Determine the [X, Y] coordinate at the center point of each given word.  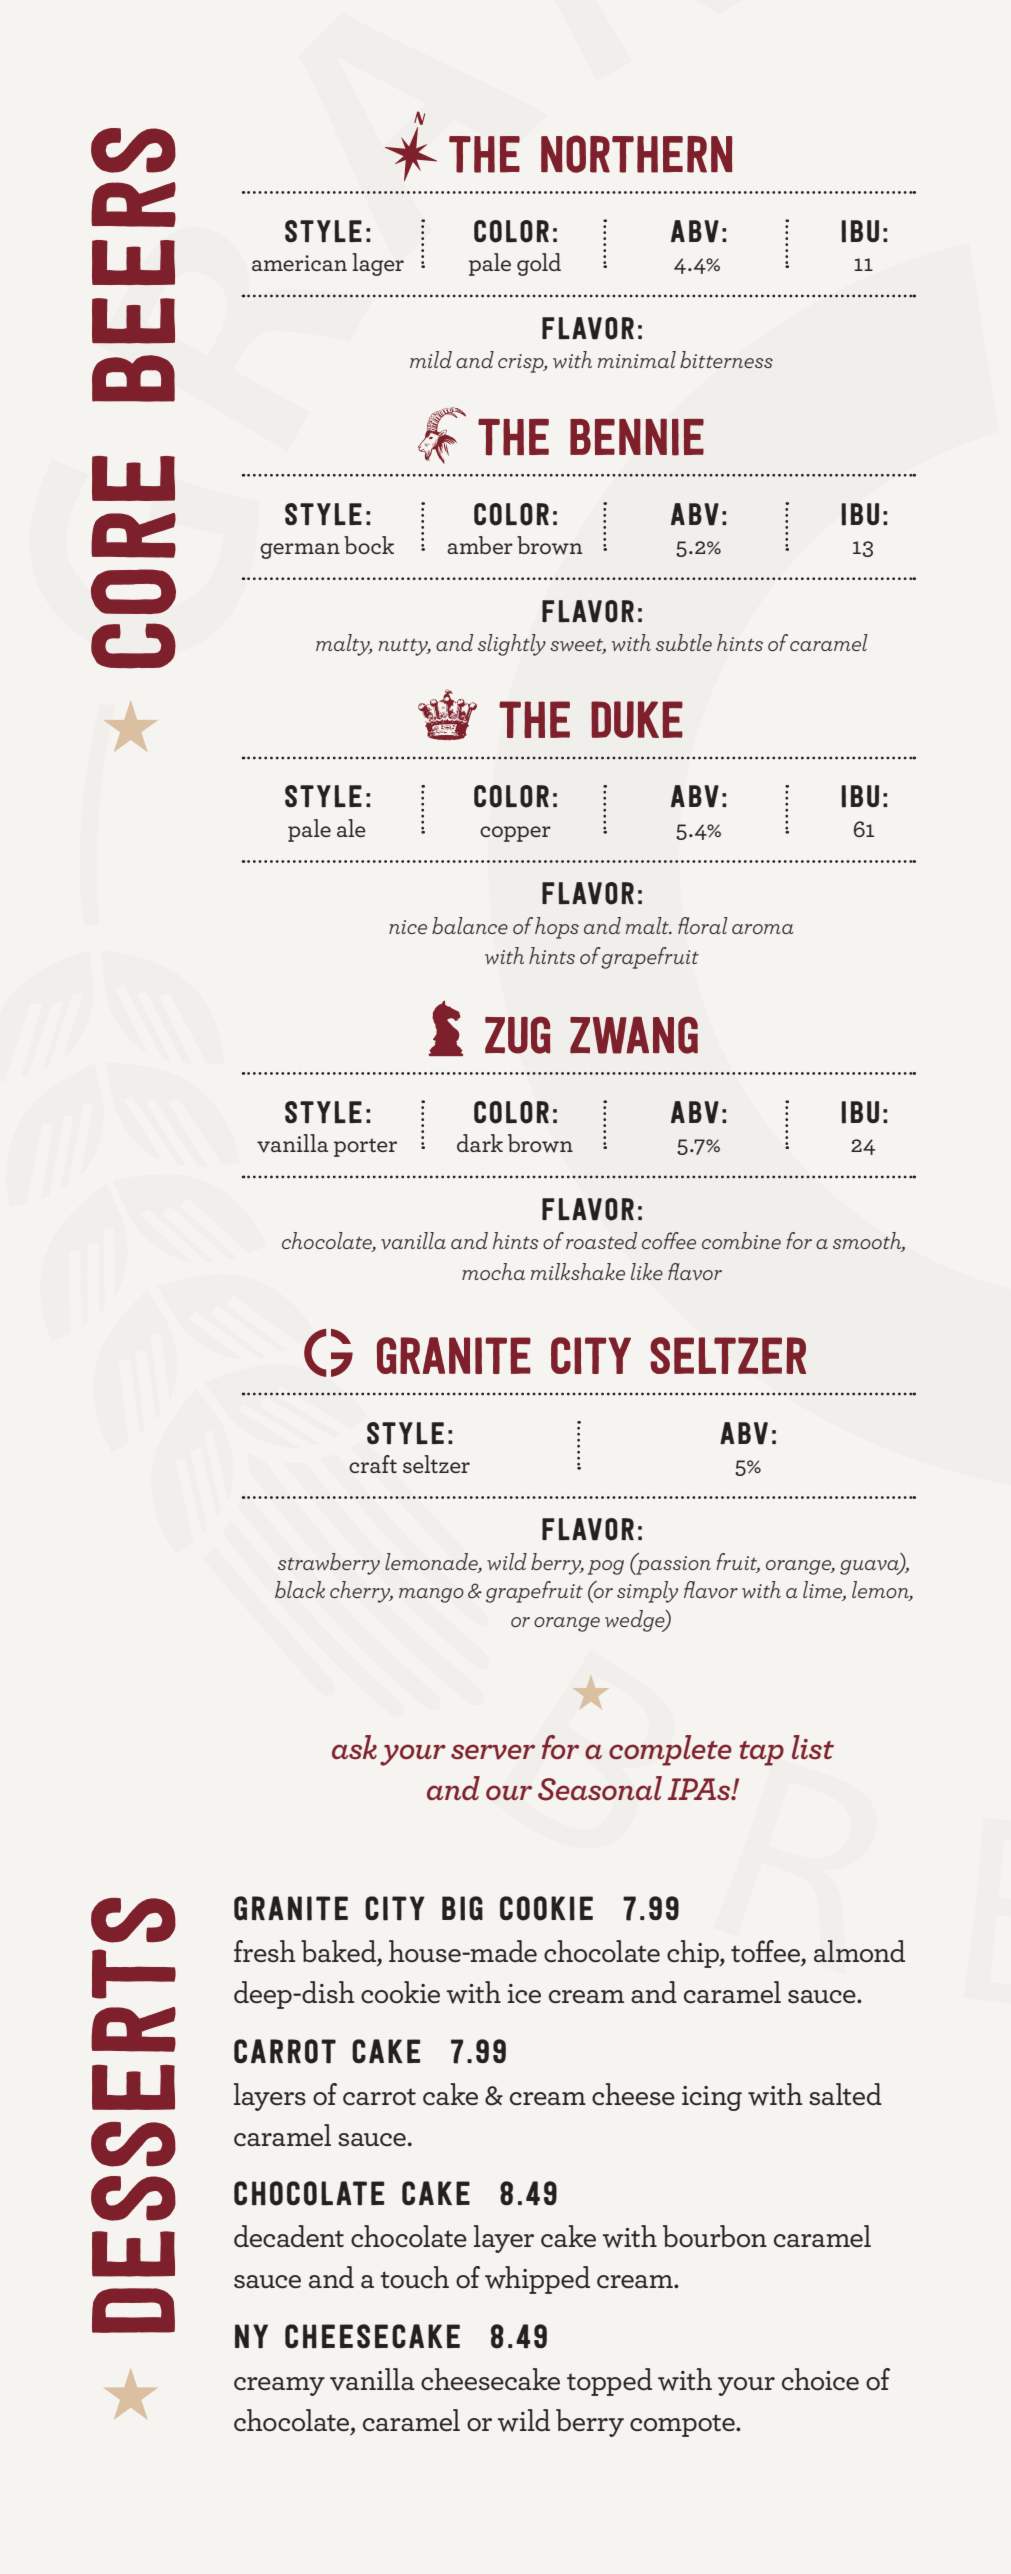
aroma [763, 929]
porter [365, 1147]
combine [741, 1240]
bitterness [726, 359]
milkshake [578, 1271]
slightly [512, 645]
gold [539, 264]
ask [354, 1747]
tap [762, 1753]
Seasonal [600, 1788]
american [299, 263]
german [300, 551]
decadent [289, 2236]
